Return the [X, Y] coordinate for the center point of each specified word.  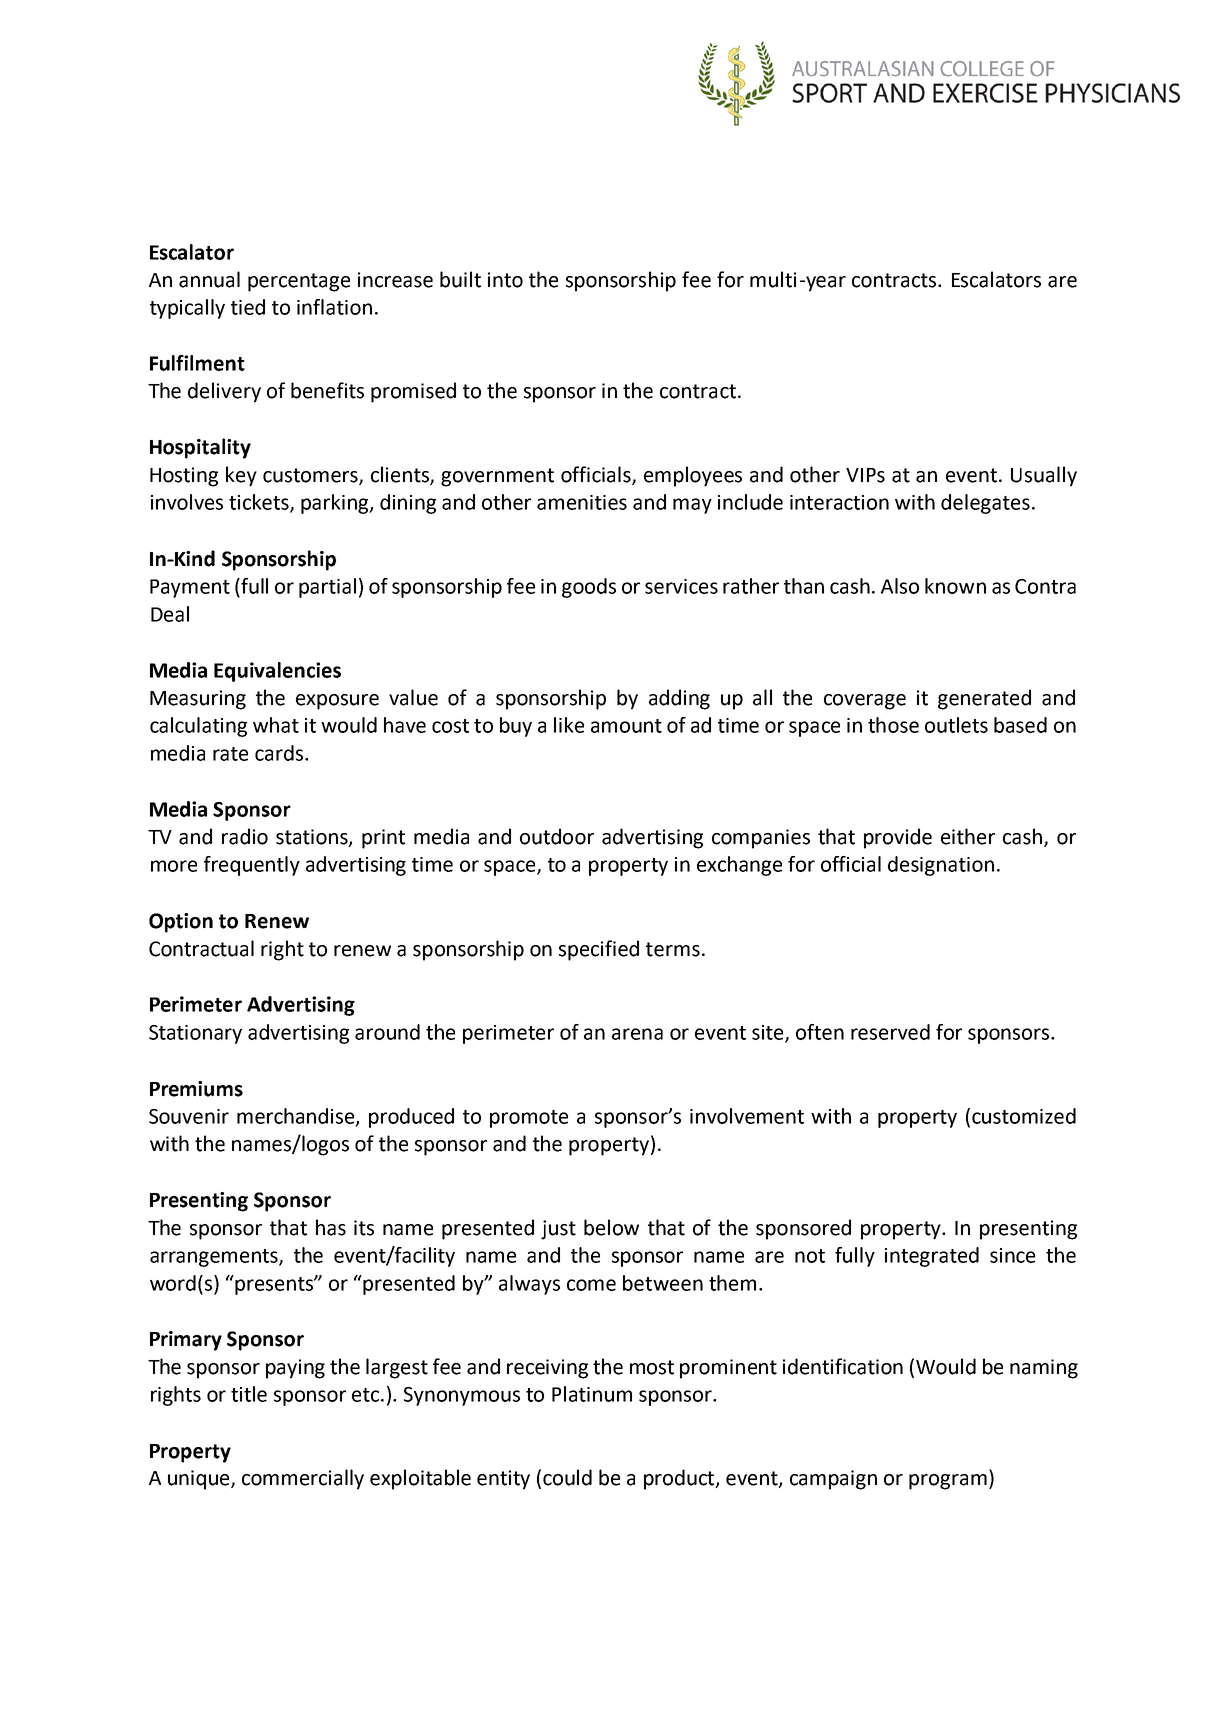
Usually [1044, 476]
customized [1024, 1116]
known [955, 586]
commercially [303, 1479]
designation [941, 866]
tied [248, 307]
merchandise [297, 1117]
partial [327, 588]
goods [589, 588]
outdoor [557, 836]
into [505, 280]
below [611, 1227]
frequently [252, 866]
